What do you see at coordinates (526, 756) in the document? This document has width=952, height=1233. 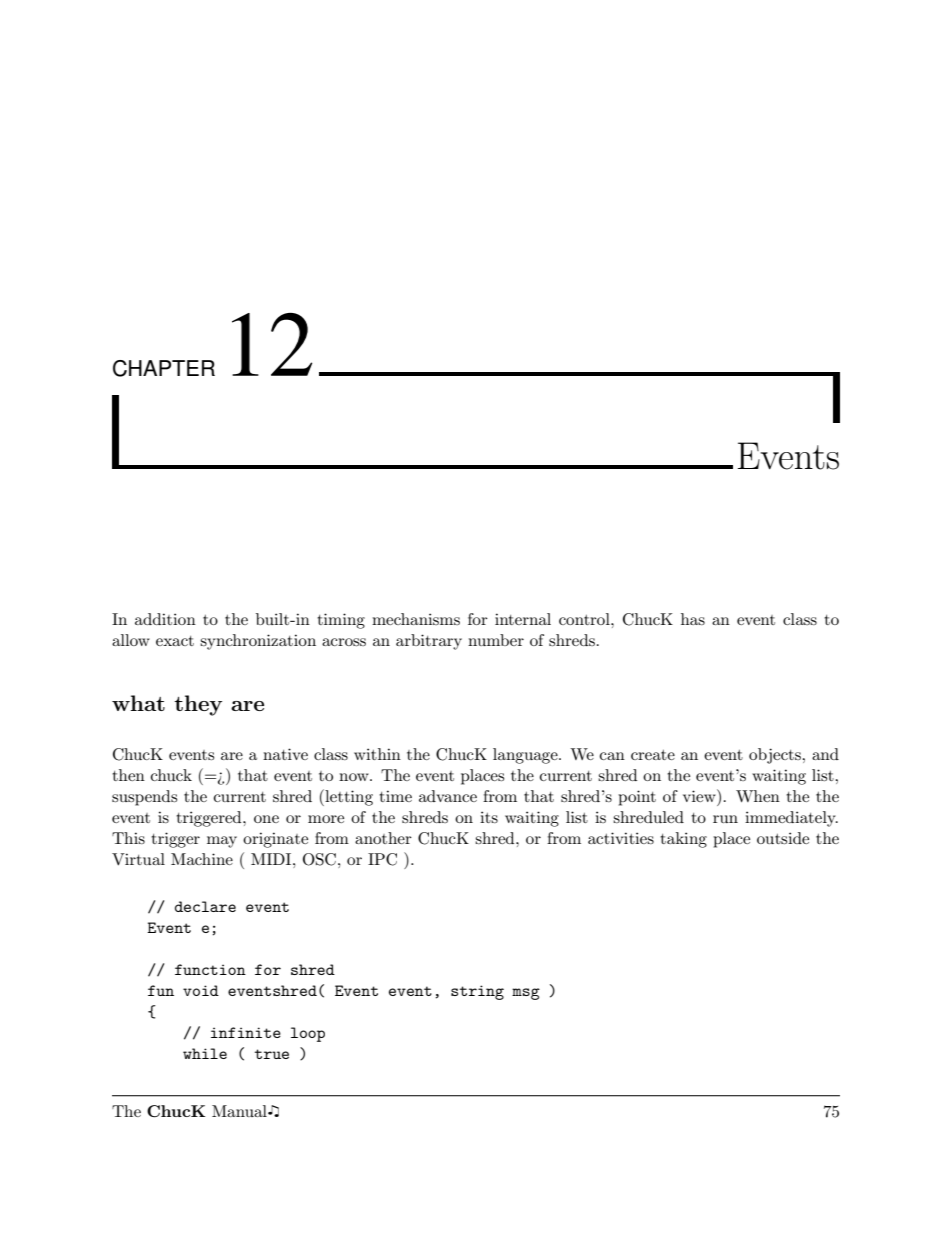 I see `language` at bounding box center [526, 756].
